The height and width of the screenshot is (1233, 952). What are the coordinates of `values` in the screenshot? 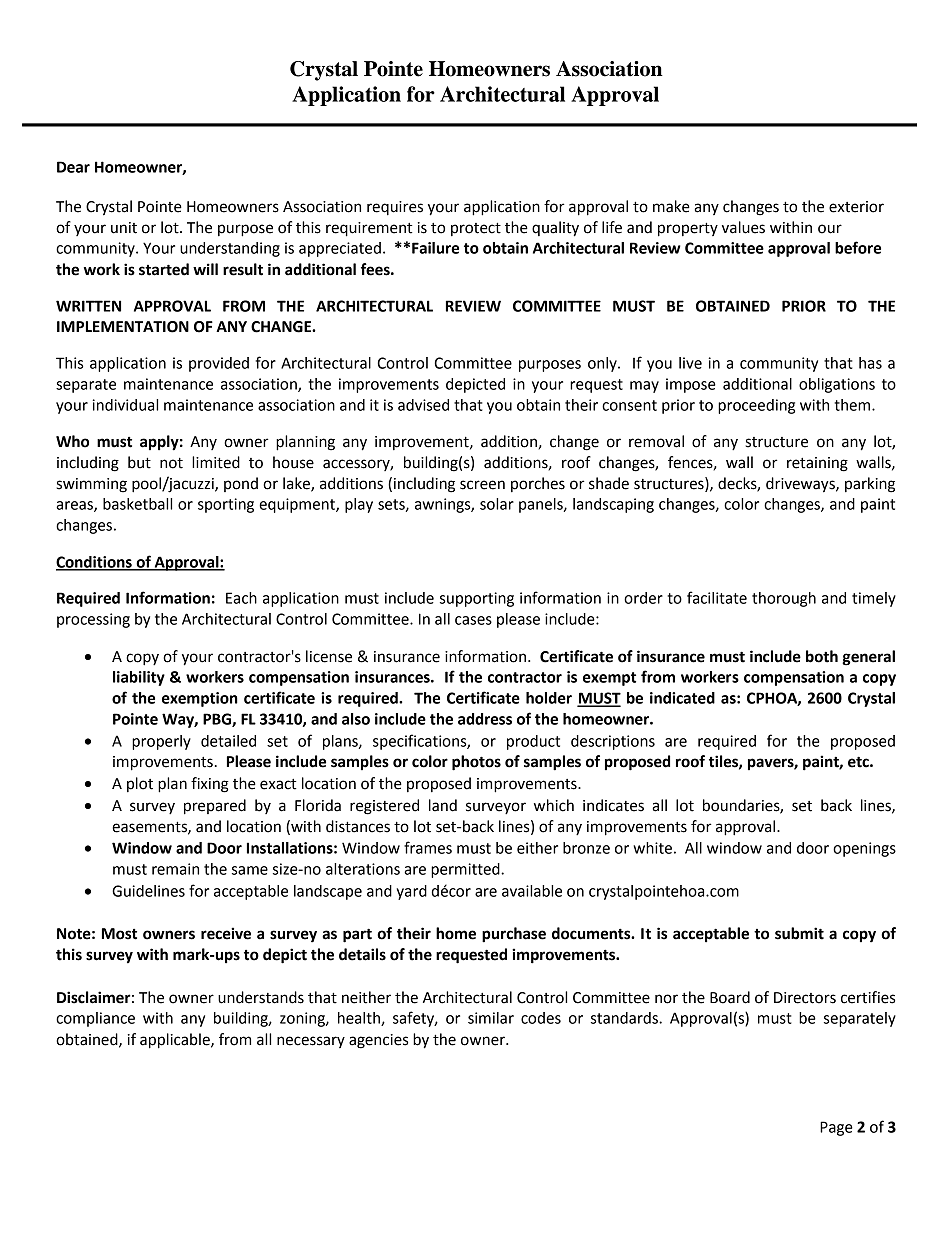 It's located at (743, 227).
